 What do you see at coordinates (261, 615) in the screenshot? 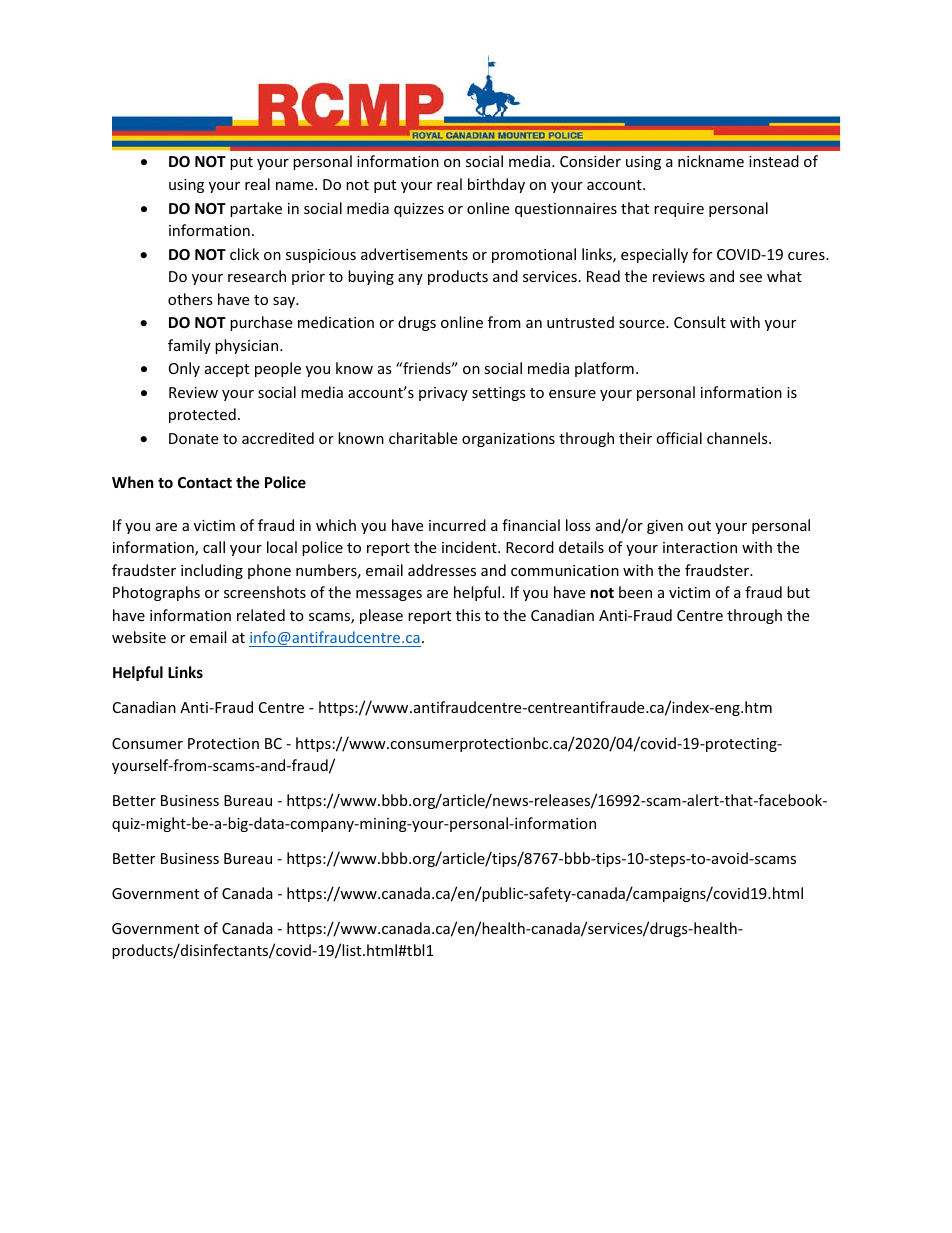
I see `related` at bounding box center [261, 615].
